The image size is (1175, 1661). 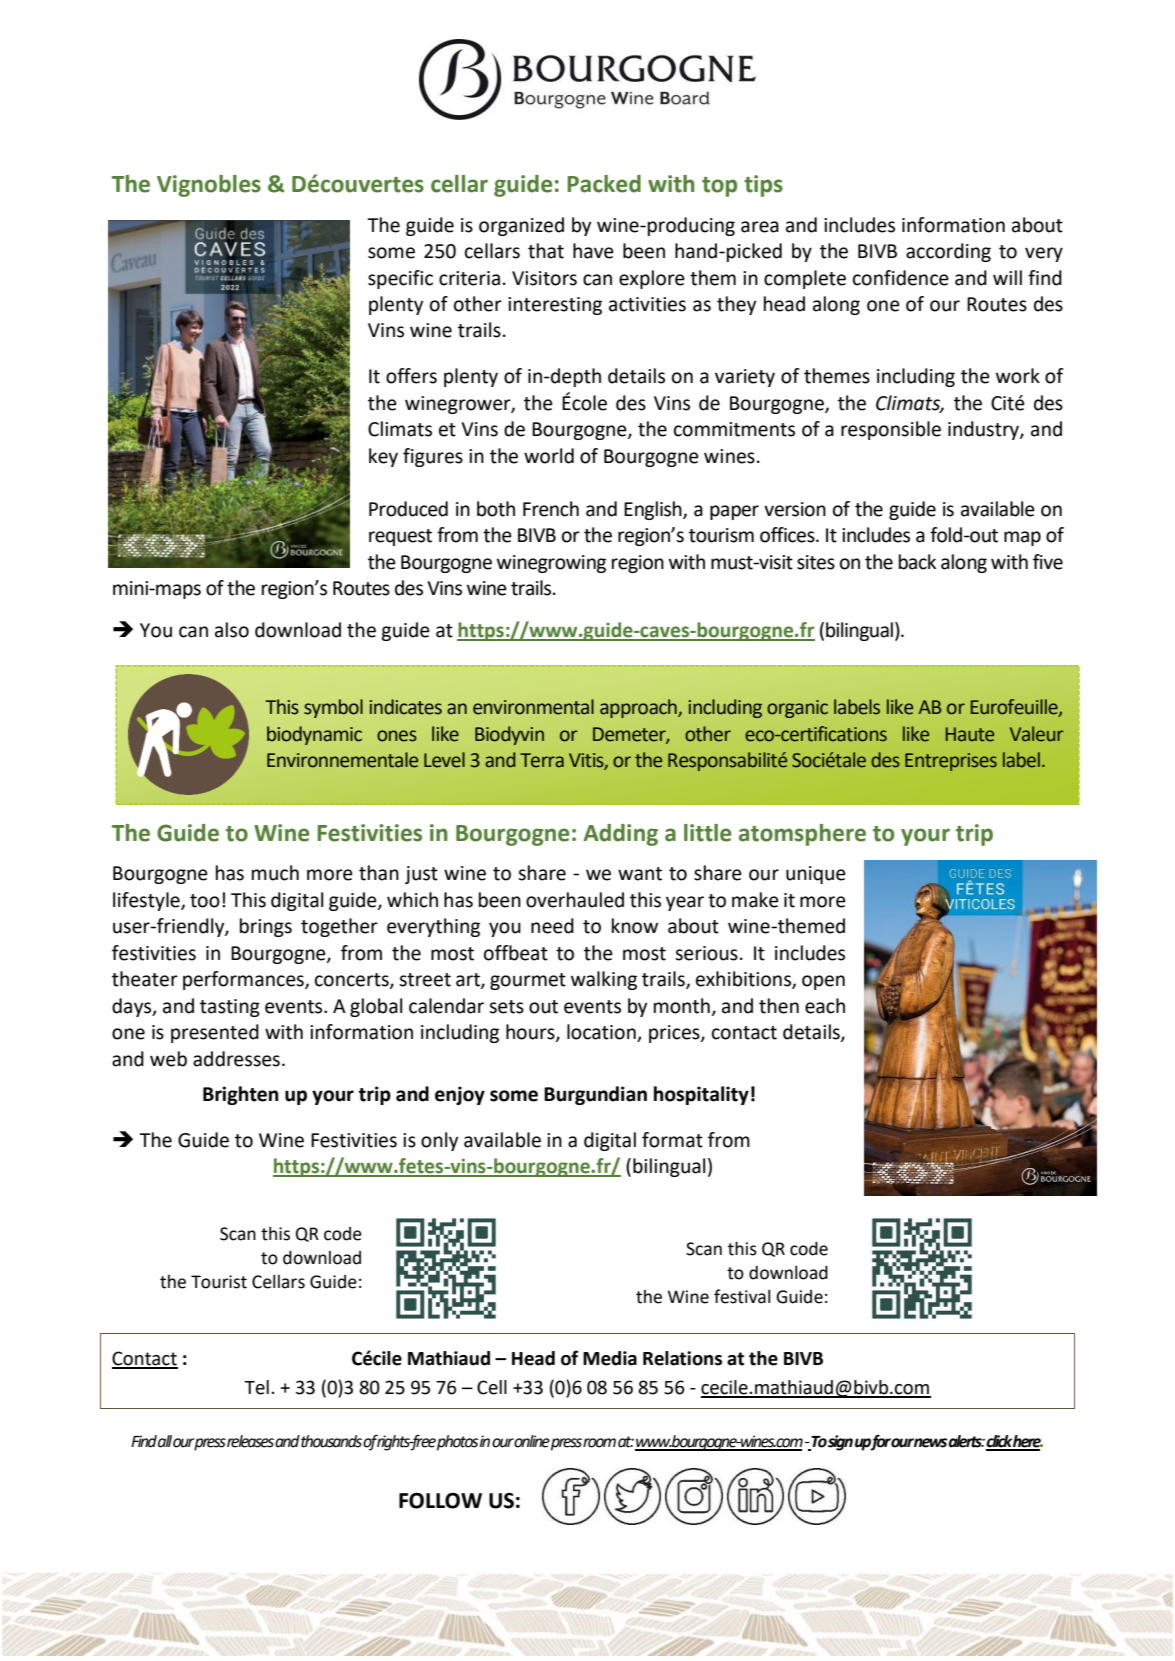 What do you see at coordinates (602, 1033) in the screenshot?
I see `location` at bounding box center [602, 1033].
